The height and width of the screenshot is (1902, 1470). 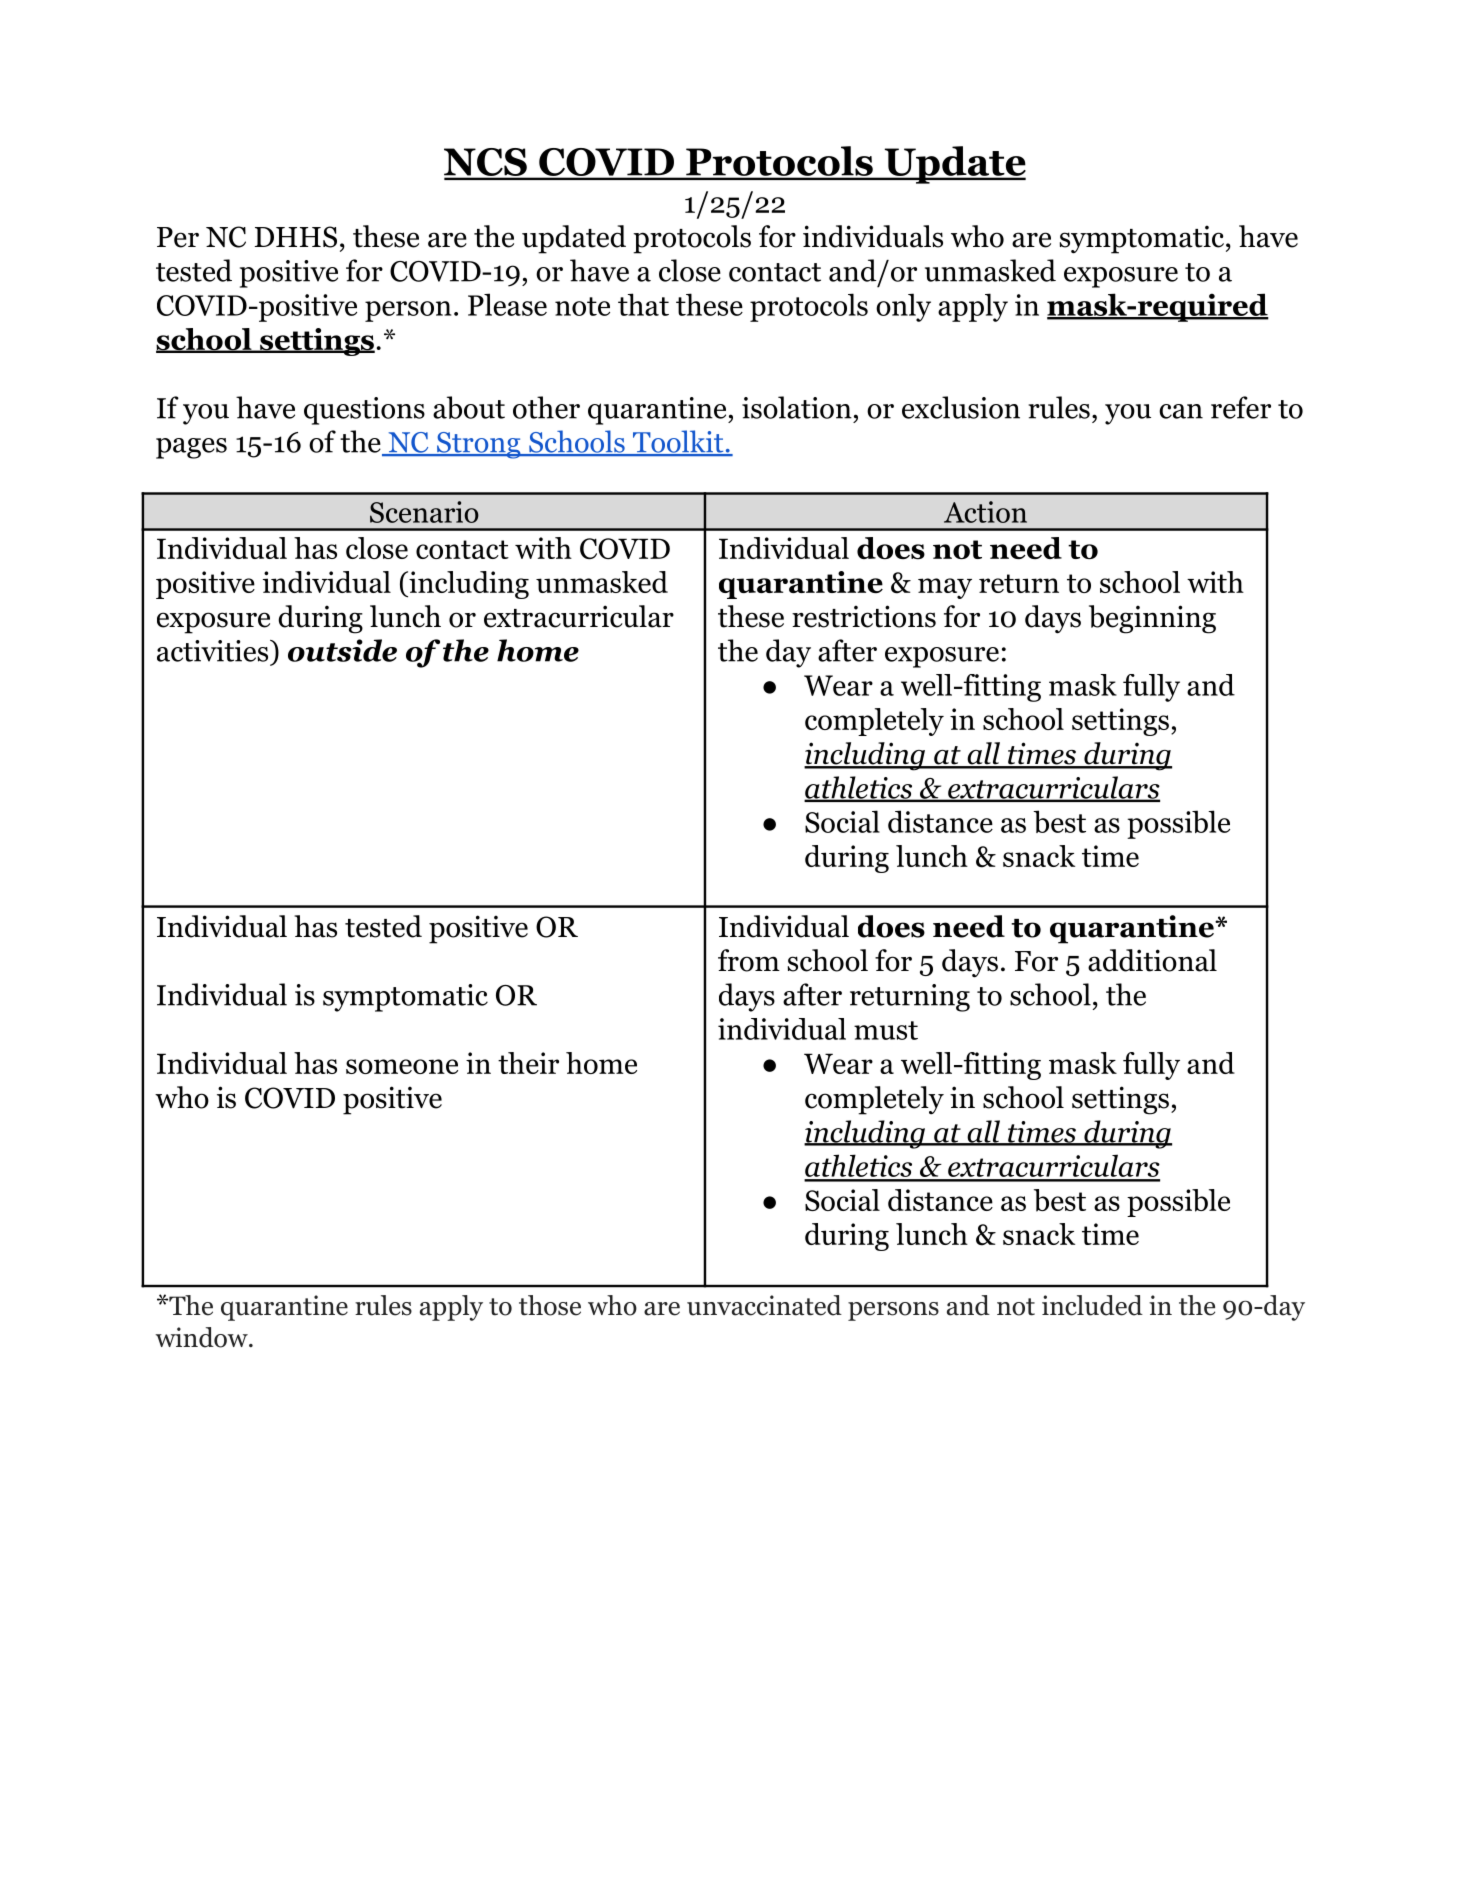 What do you see at coordinates (342, 650) in the screenshot?
I see `outside` at bounding box center [342, 650].
